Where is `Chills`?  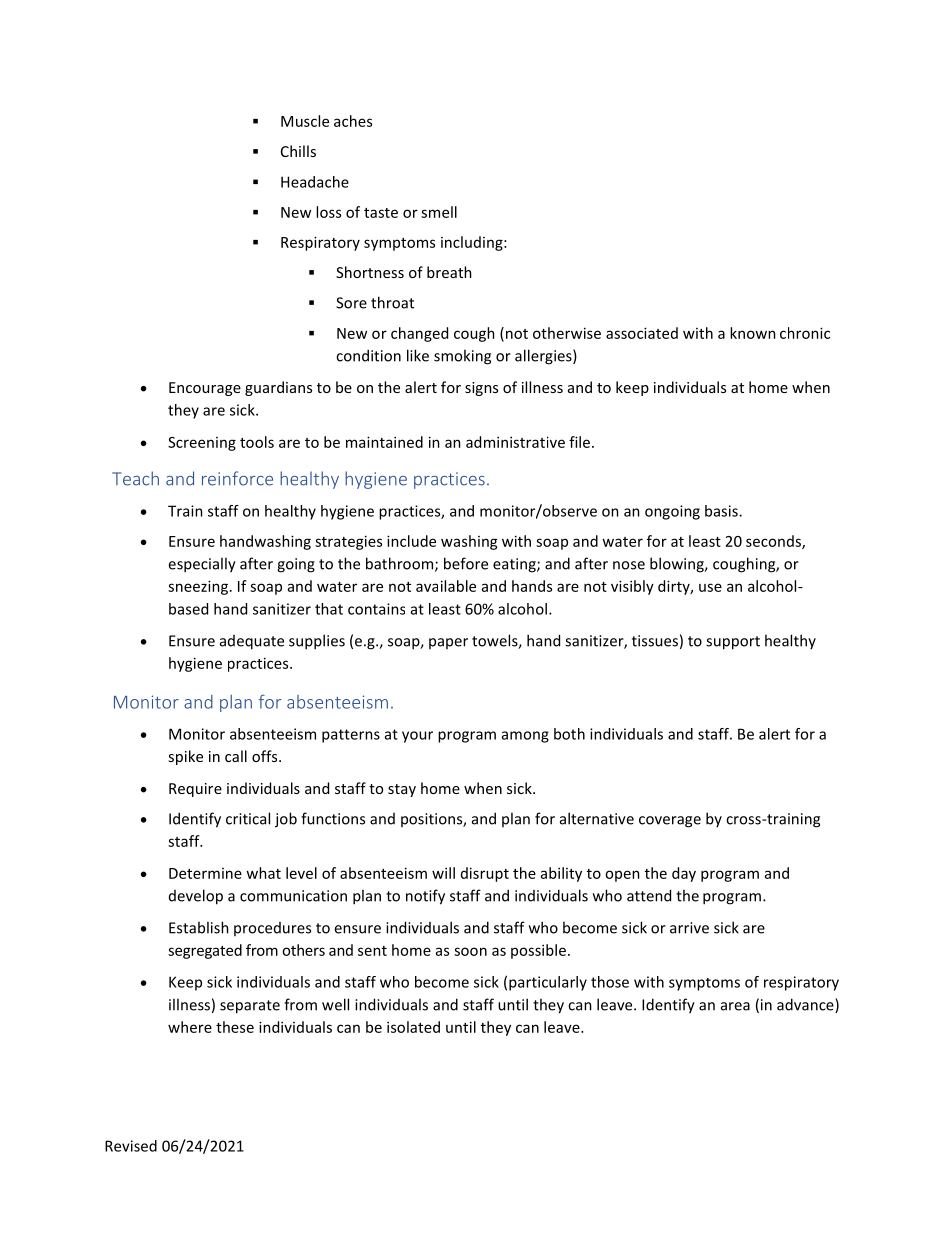
Chills is located at coordinates (298, 151).
